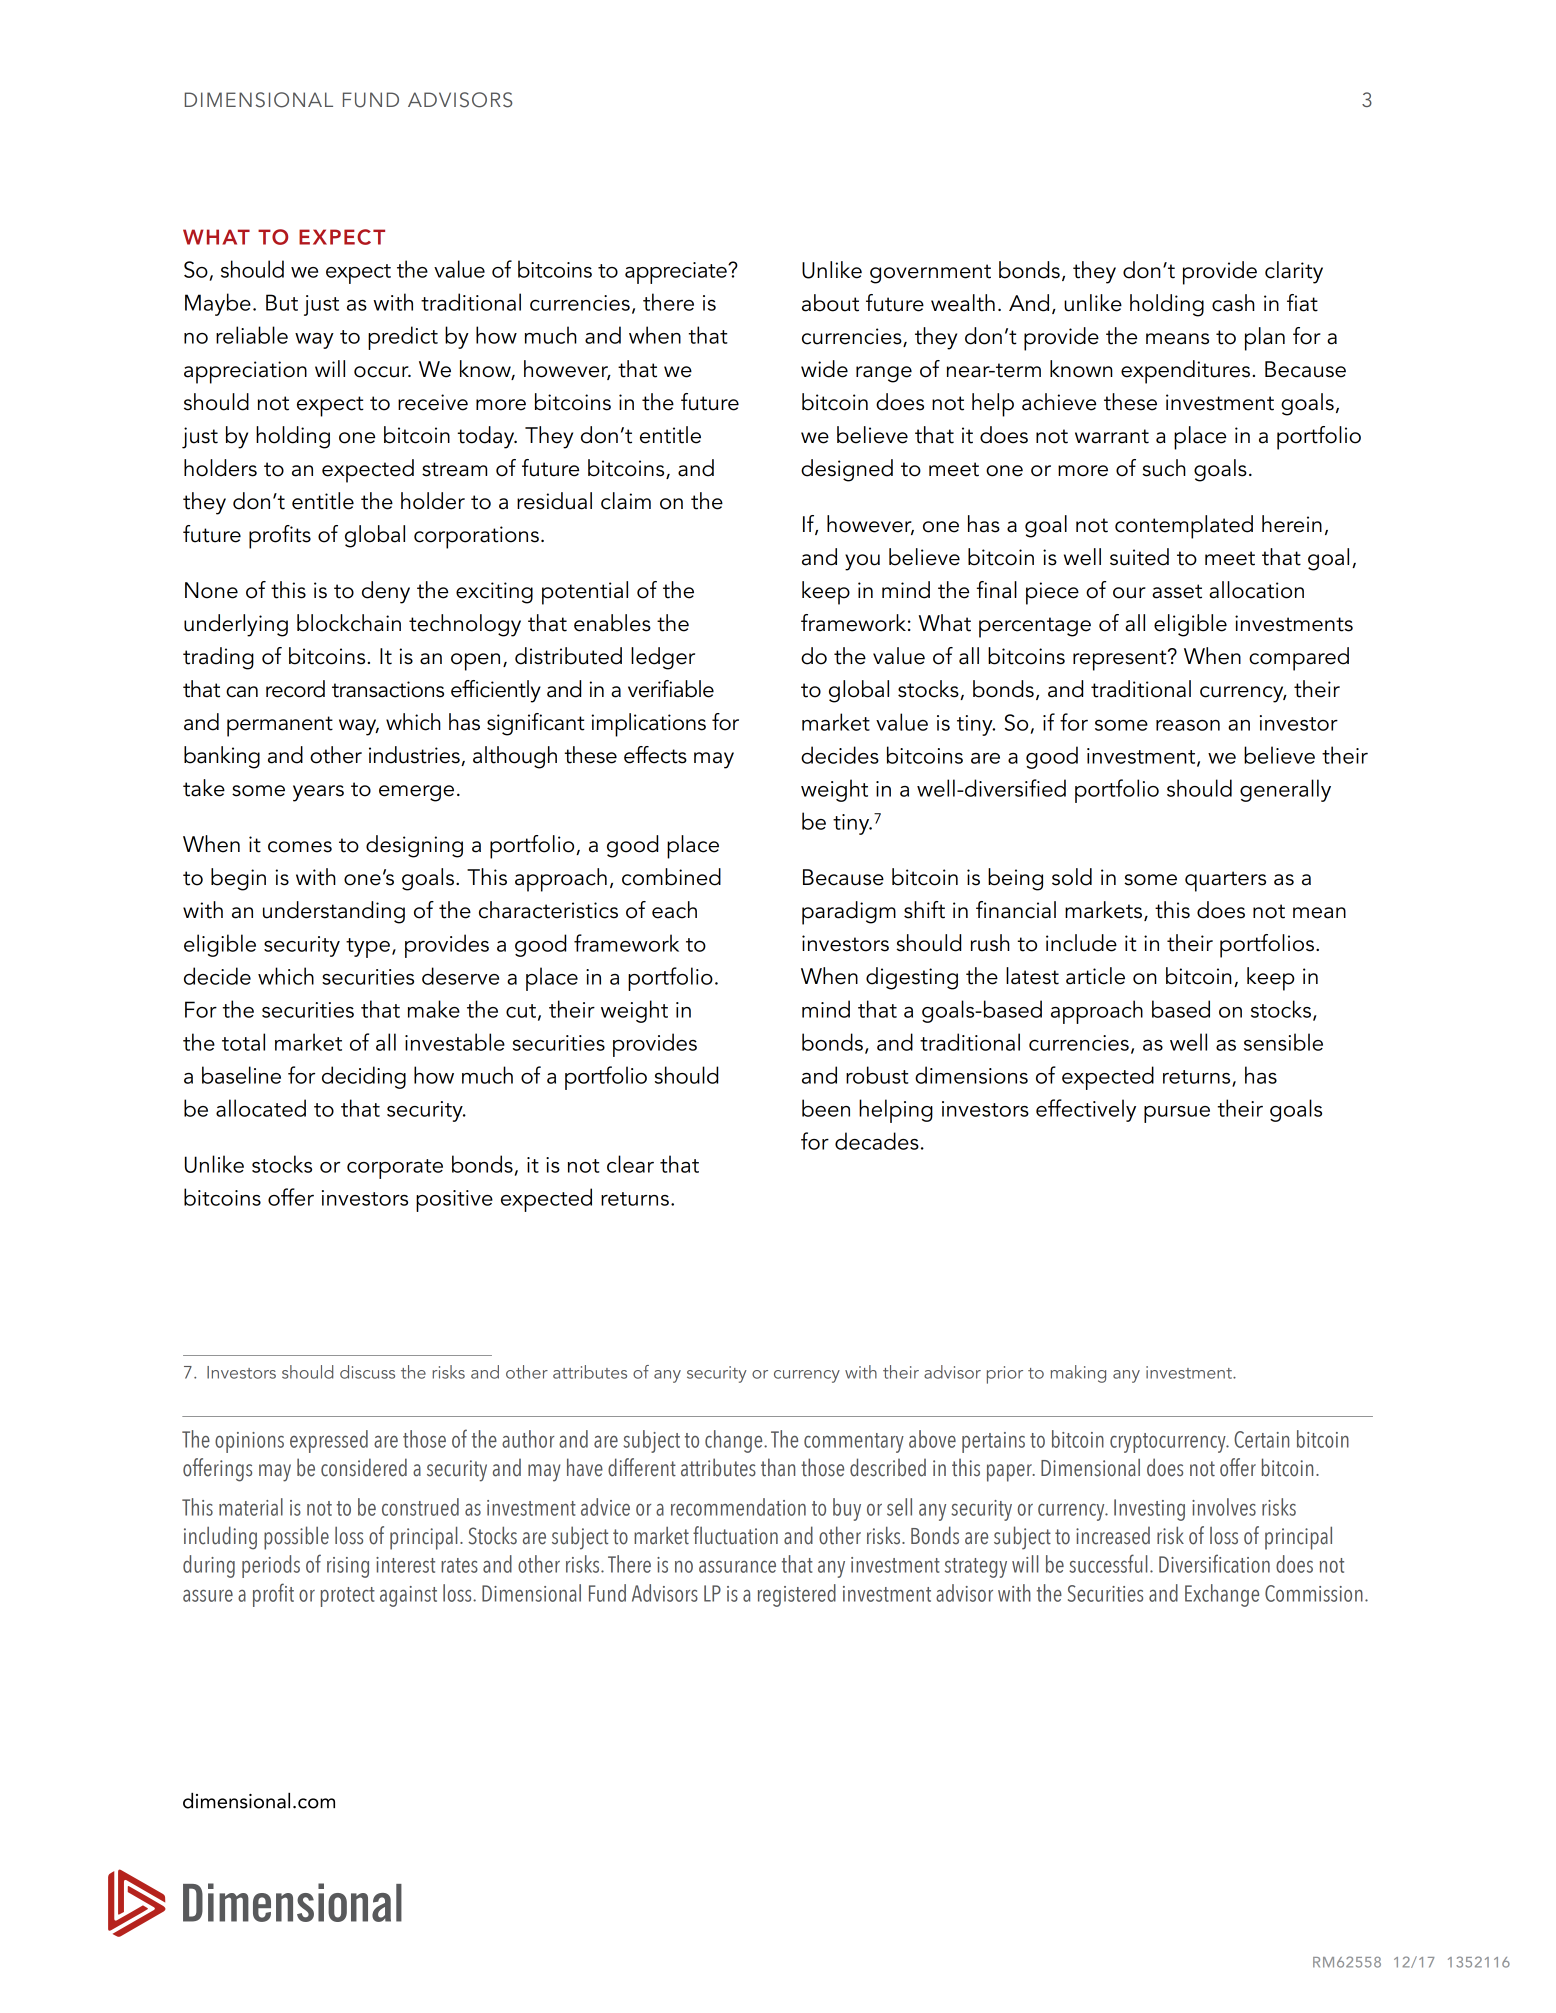 This screenshot has width=1556, height=2013. What do you see at coordinates (403, 338) in the screenshot?
I see `predict` at bounding box center [403, 338].
